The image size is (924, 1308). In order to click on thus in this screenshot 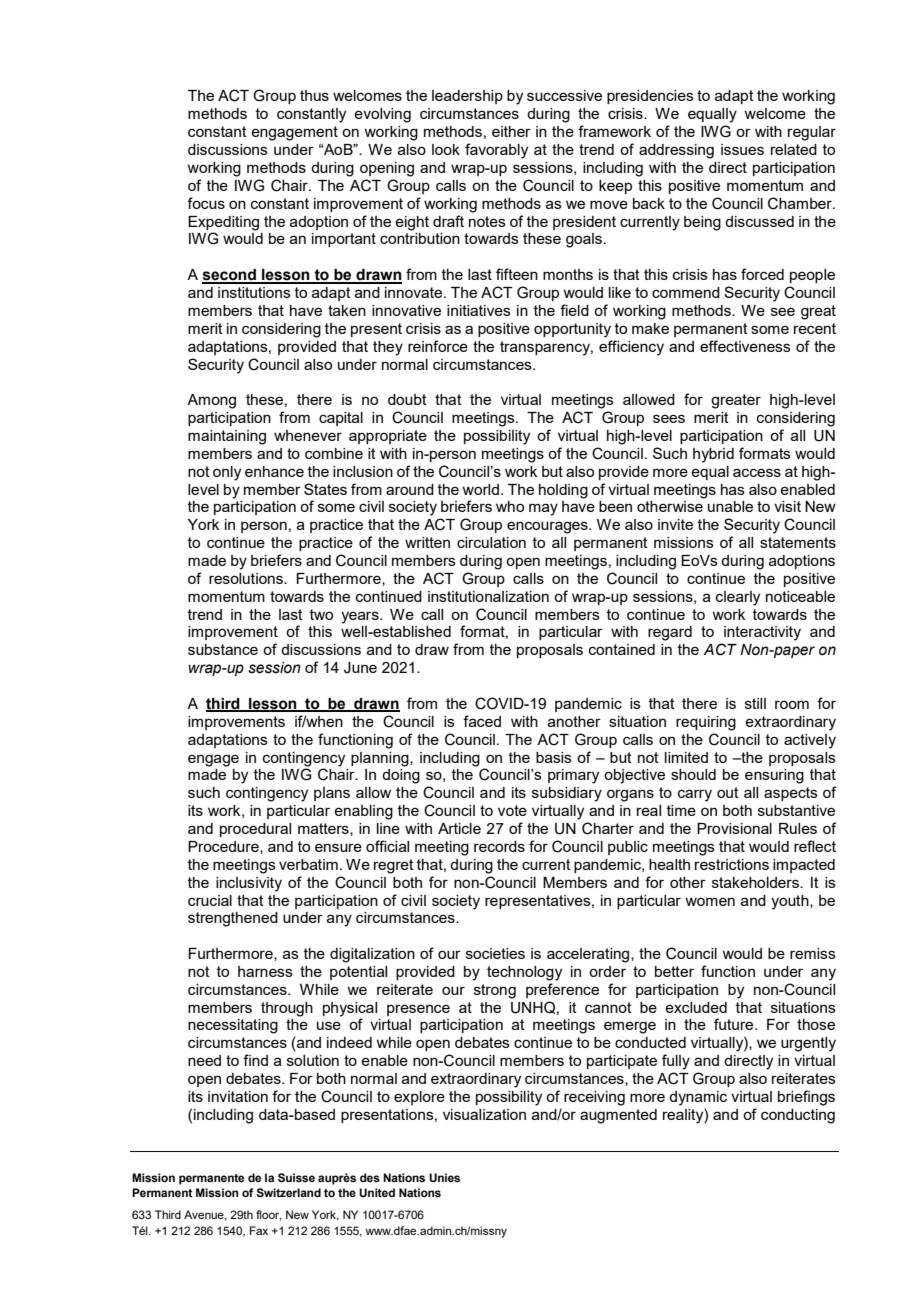, I will do `click(314, 95)`.
